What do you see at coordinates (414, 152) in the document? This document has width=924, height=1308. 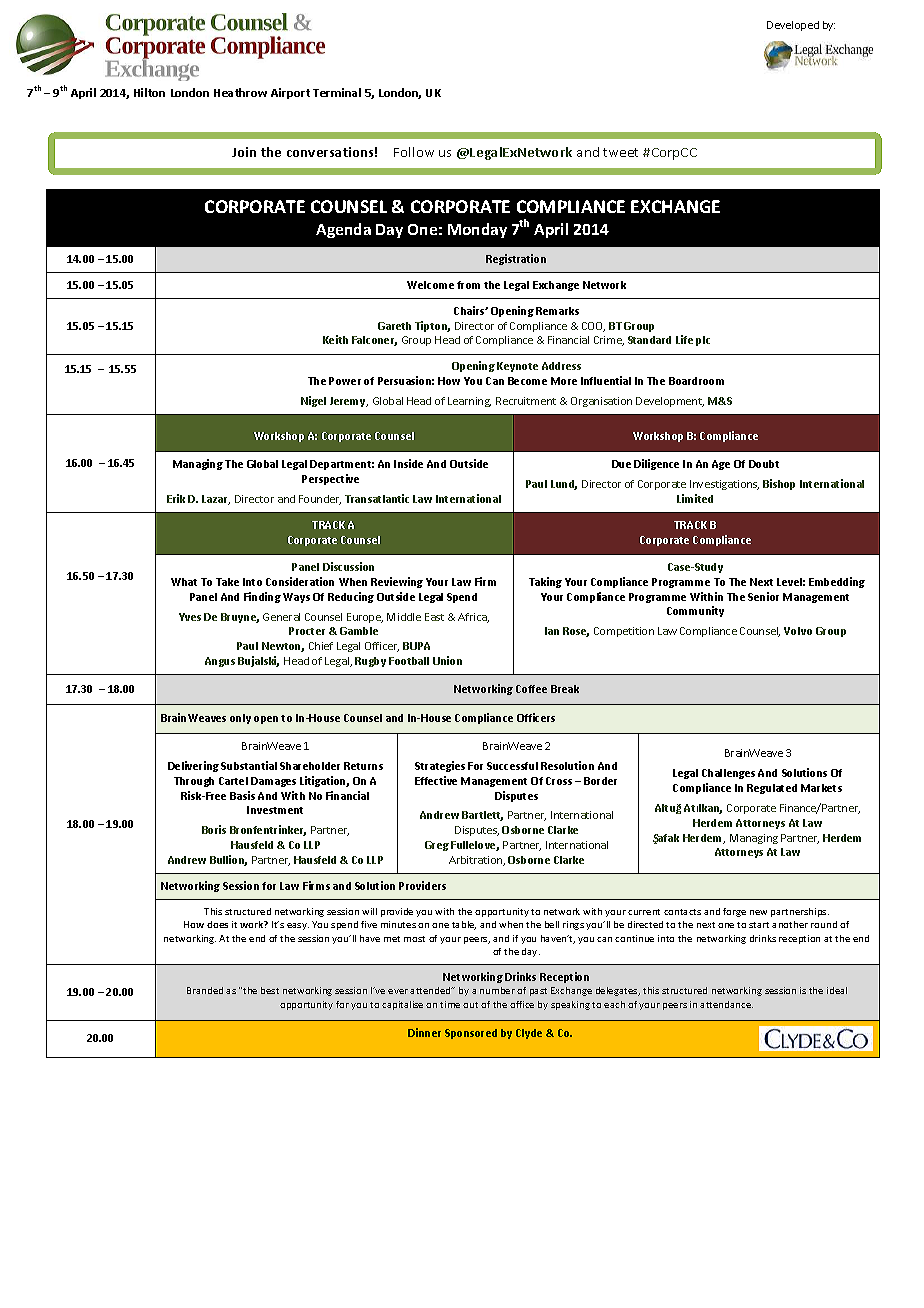 I see `Follow` at bounding box center [414, 152].
